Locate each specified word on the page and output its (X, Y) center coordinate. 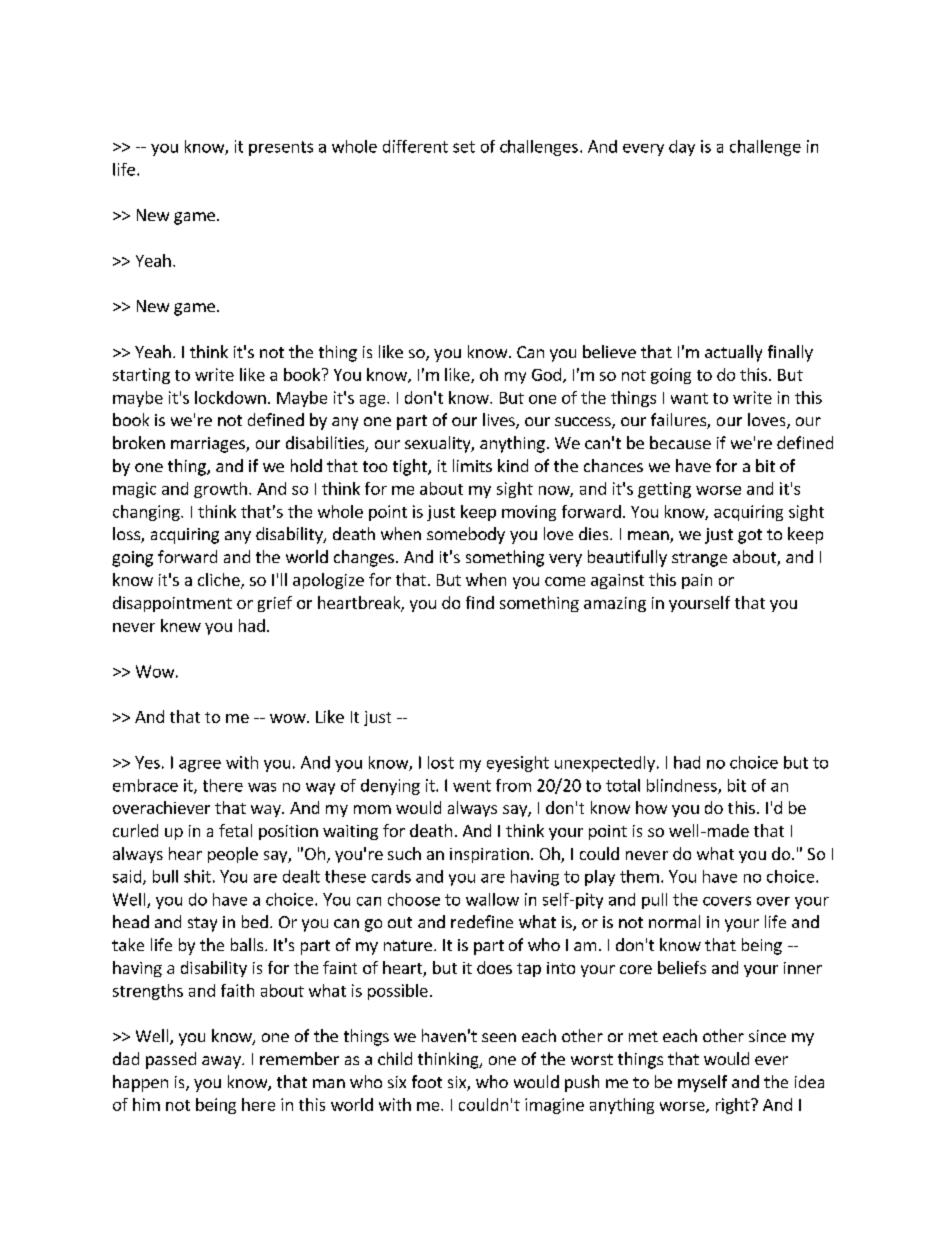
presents (281, 148)
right (734, 1106)
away (222, 1062)
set (464, 147)
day (682, 148)
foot (427, 1081)
